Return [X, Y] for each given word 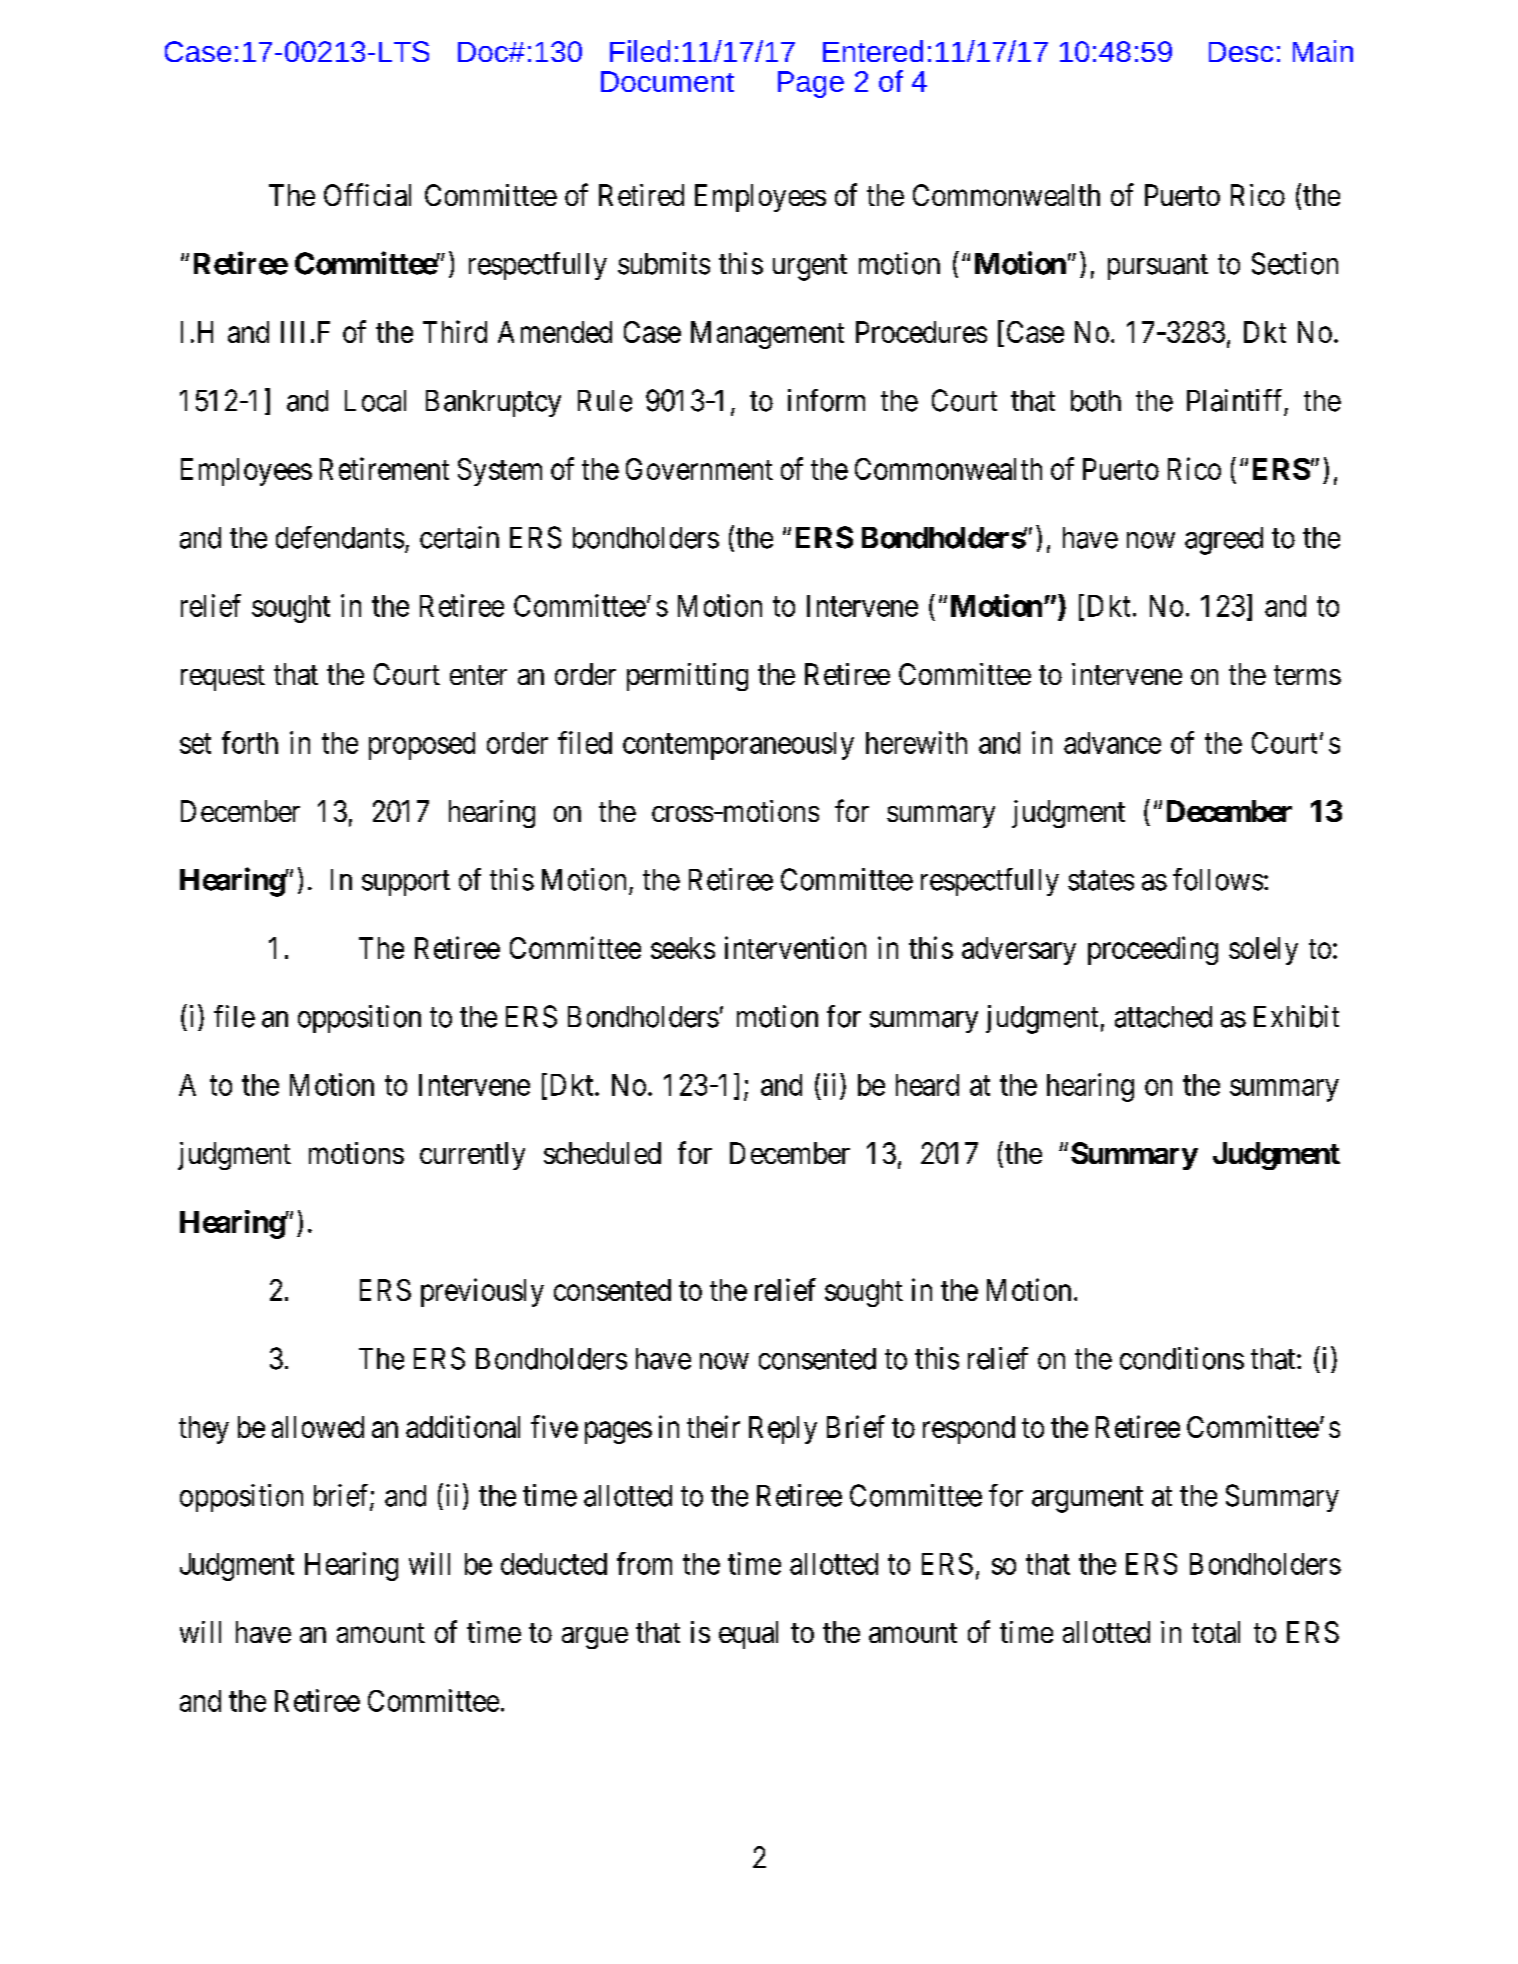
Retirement [384, 468]
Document [667, 81]
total [1216, 1632]
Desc [1241, 52]
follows [1218, 879]
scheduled [602, 1153]
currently [472, 1156]
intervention [795, 947]
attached [1163, 1017]
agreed [1224, 541]
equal [748, 1635]
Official [367, 194]
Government [699, 469]
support [406, 883]
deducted [554, 1564]
